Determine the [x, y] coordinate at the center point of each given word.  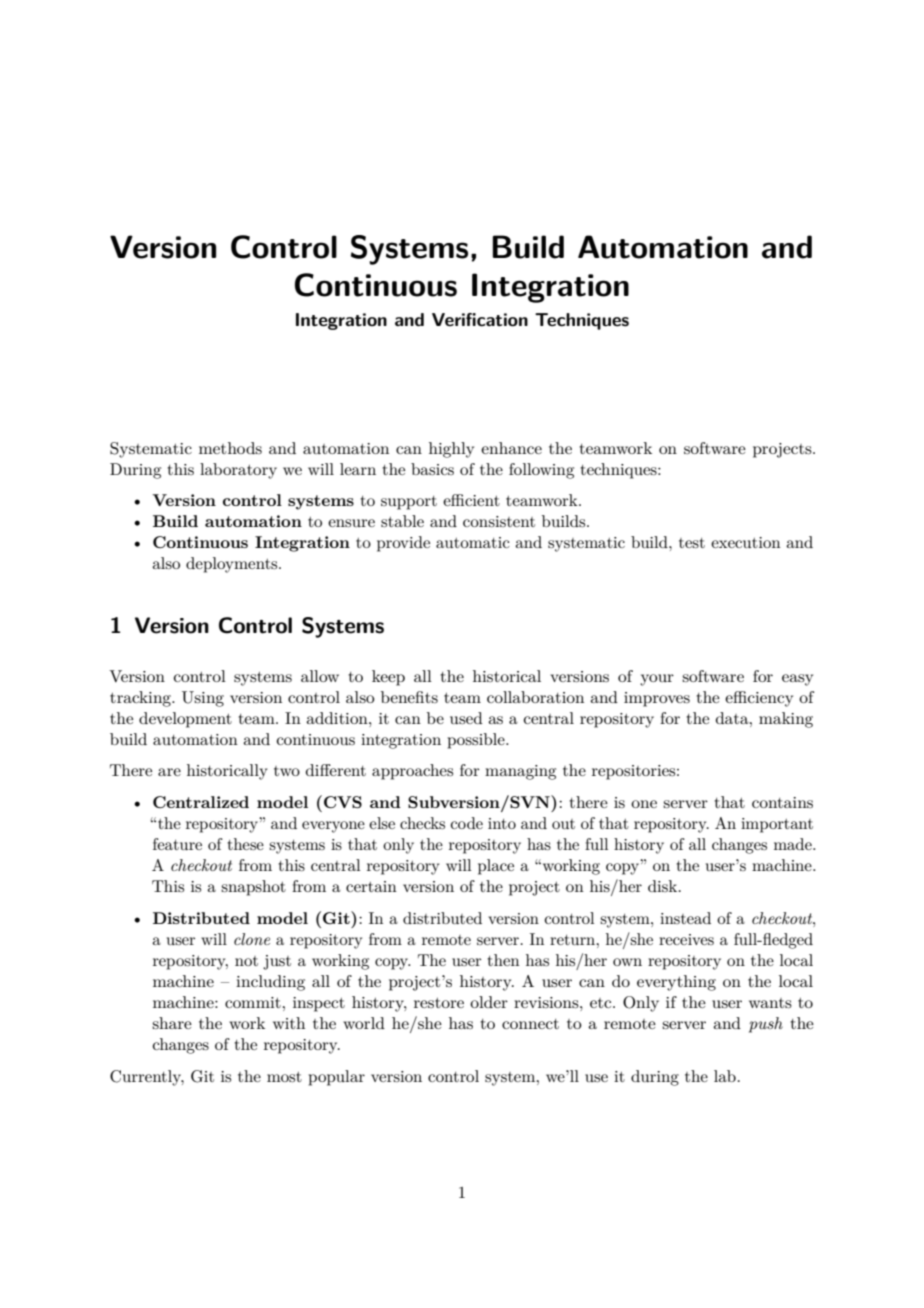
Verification [480, 320]
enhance [511, 448]
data [733, 718]
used [466, 718]
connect [530, 1024]
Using [203, 699]
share [172, 1023]
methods [230, 448]
